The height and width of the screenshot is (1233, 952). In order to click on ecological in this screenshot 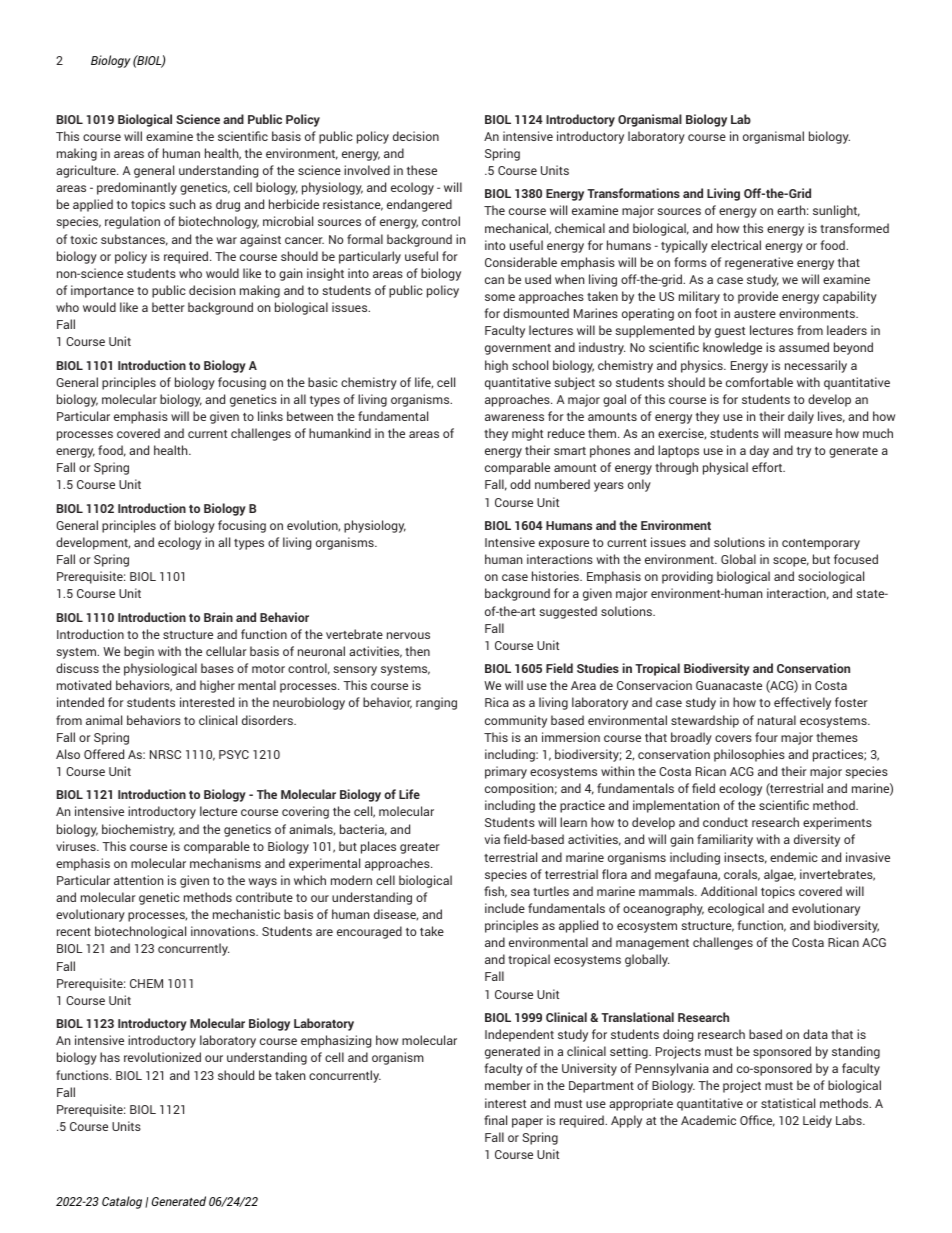, I will do `click(736, 909)`.
